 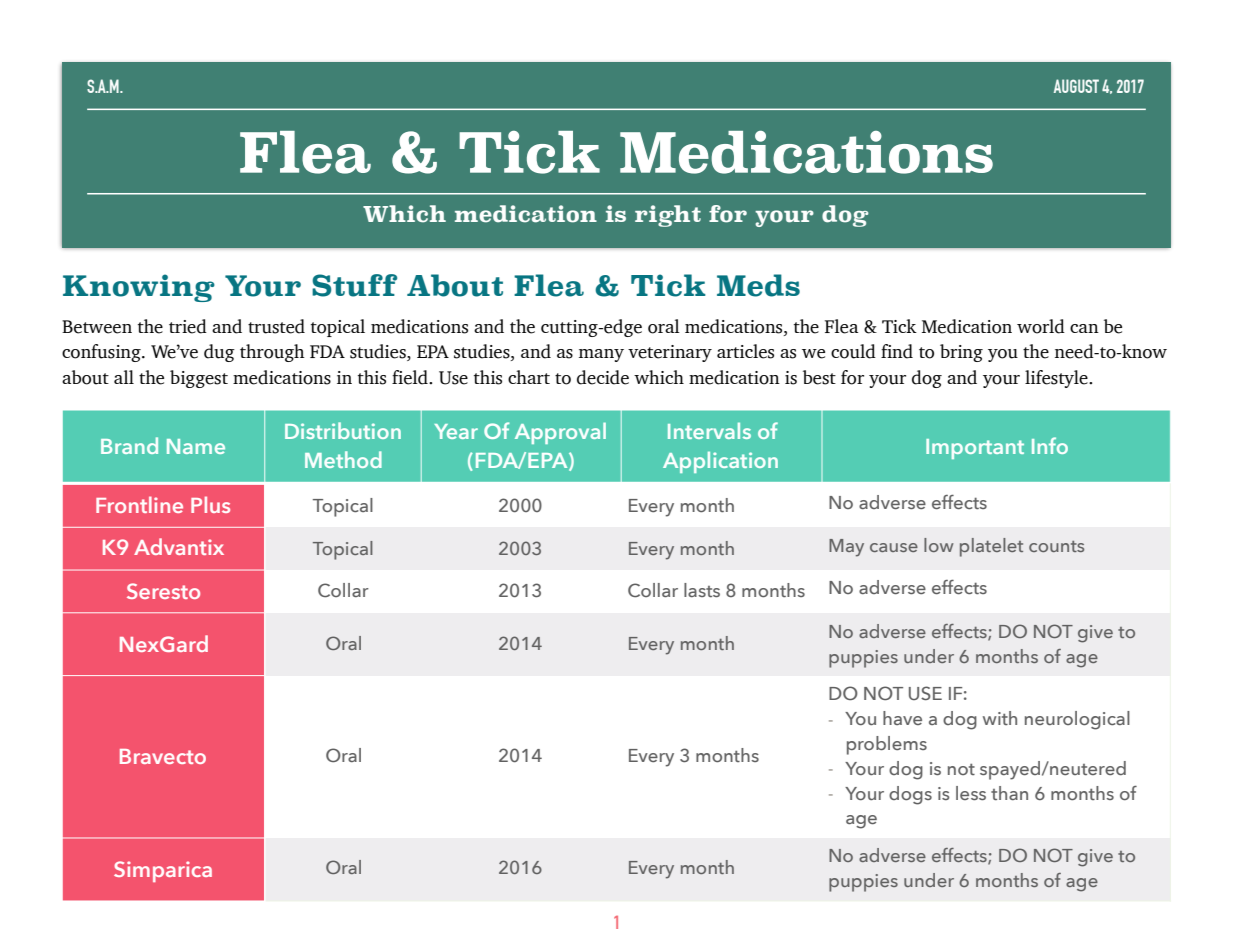 What do you see at coordinates (163, 591) in the page?
I see `Seresto` at bounding box center [163, 591].
